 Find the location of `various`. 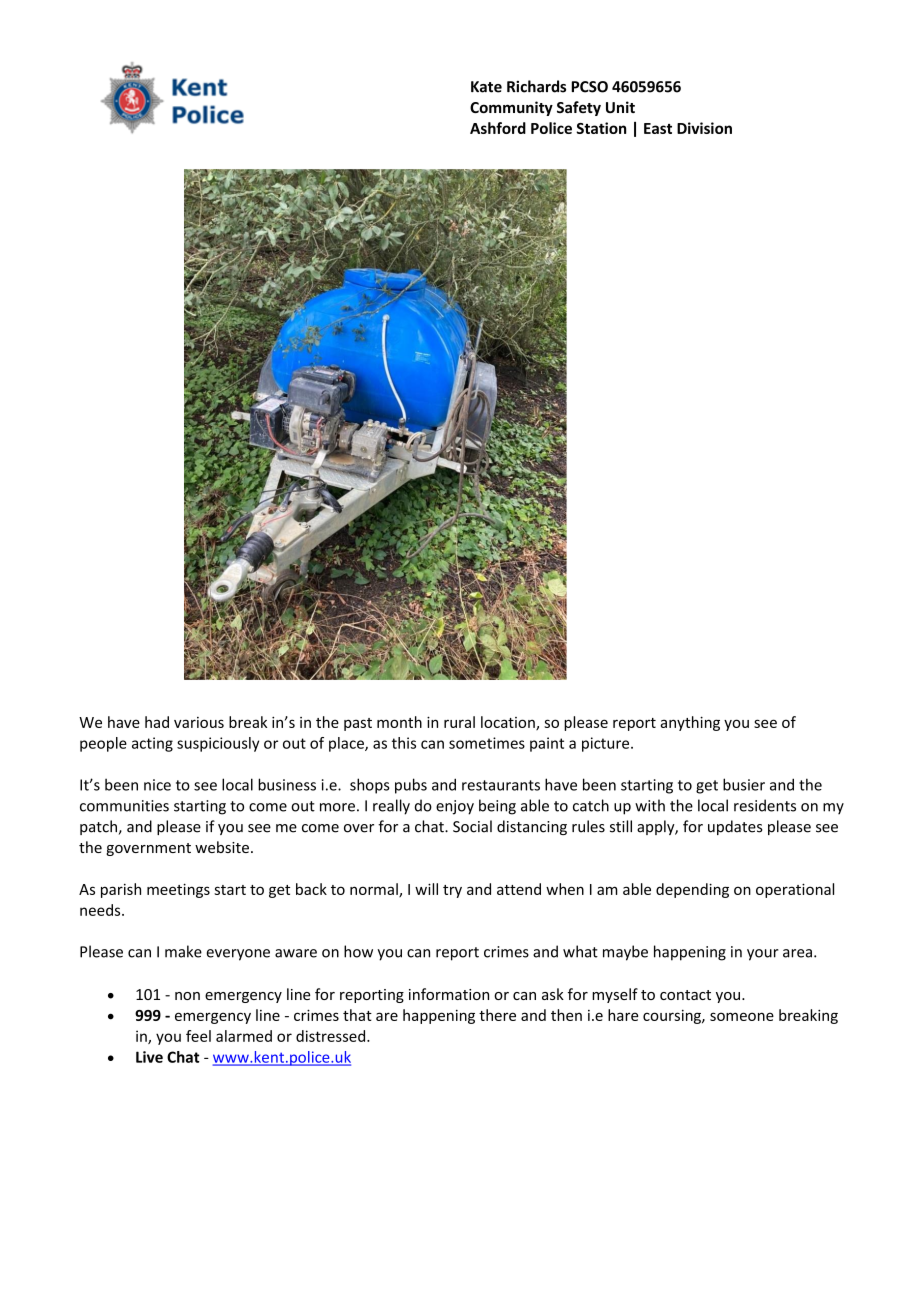

various is located at coordinates (199, 722).
